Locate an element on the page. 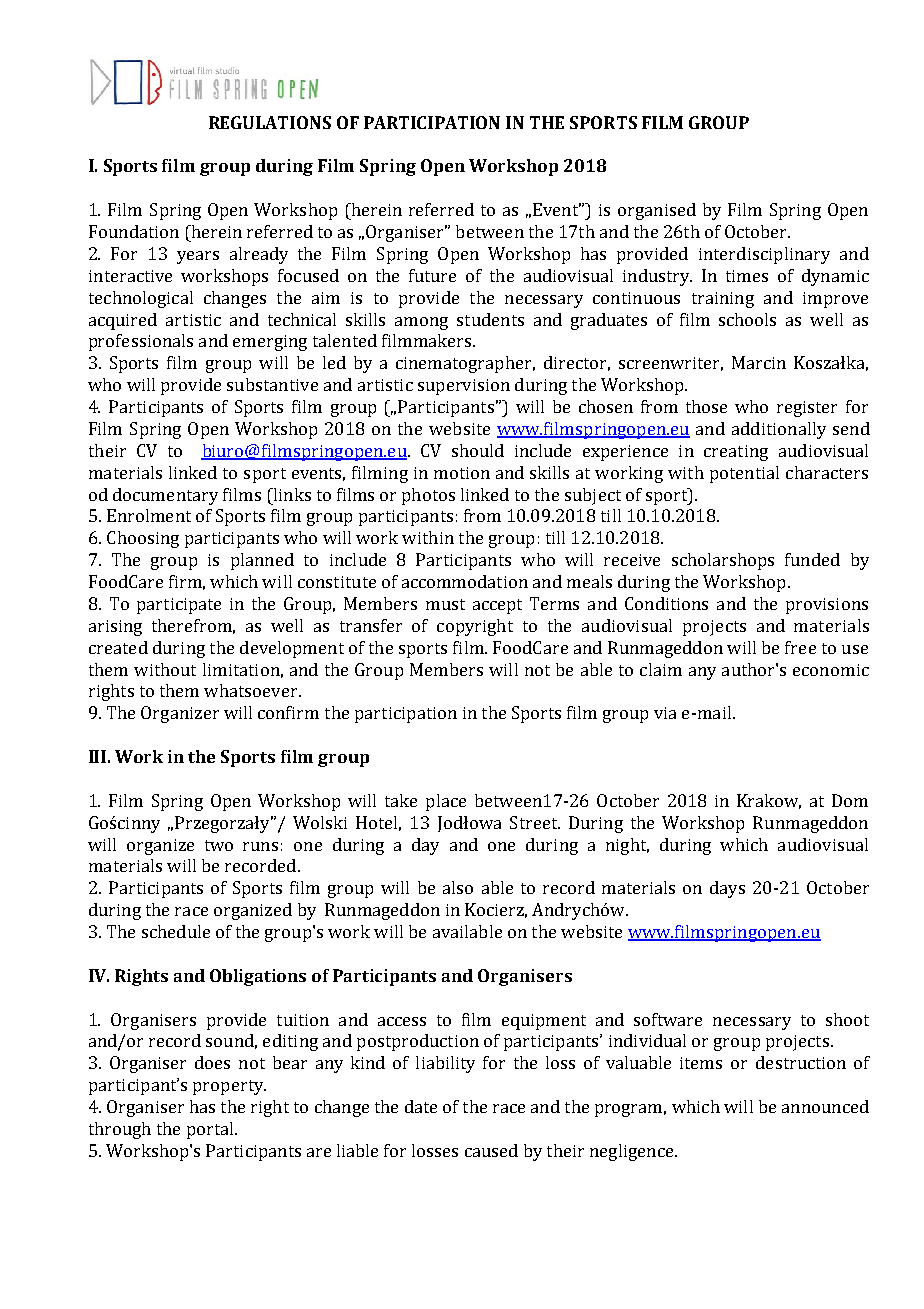 The image size is (924, 1309). professionals is located at coordinates (141, 342).
